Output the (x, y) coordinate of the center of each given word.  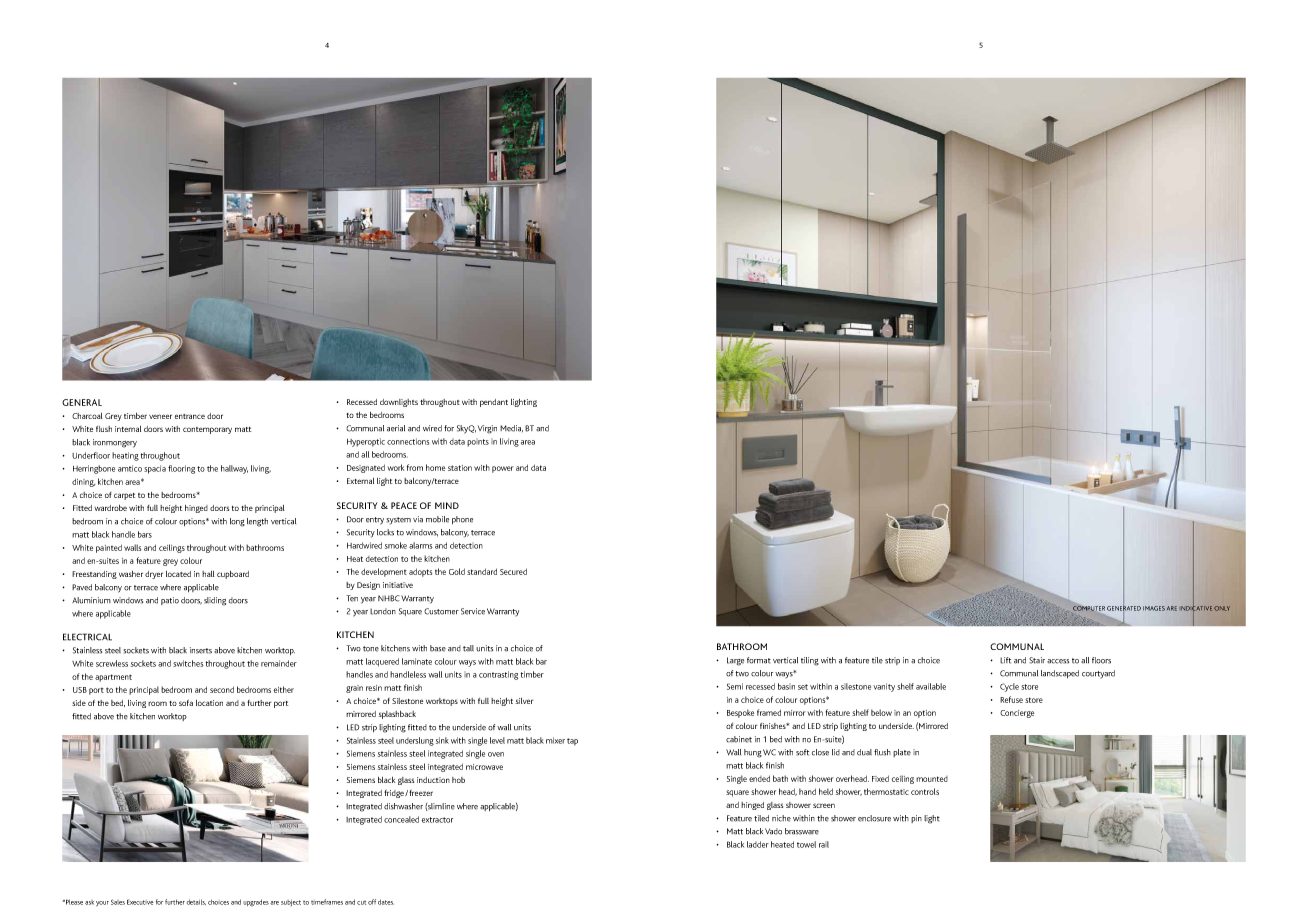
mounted (932, 779)
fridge (395, 794)
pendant (494, 403)
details (196, 902)
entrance (190, 416)
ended (759, 778)
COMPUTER (1089, 607)
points (478, 443)
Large (735, 661)
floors (1101, 660)
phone (462, 520)
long (237, 522)
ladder (758, 844)
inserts (201, 650)
